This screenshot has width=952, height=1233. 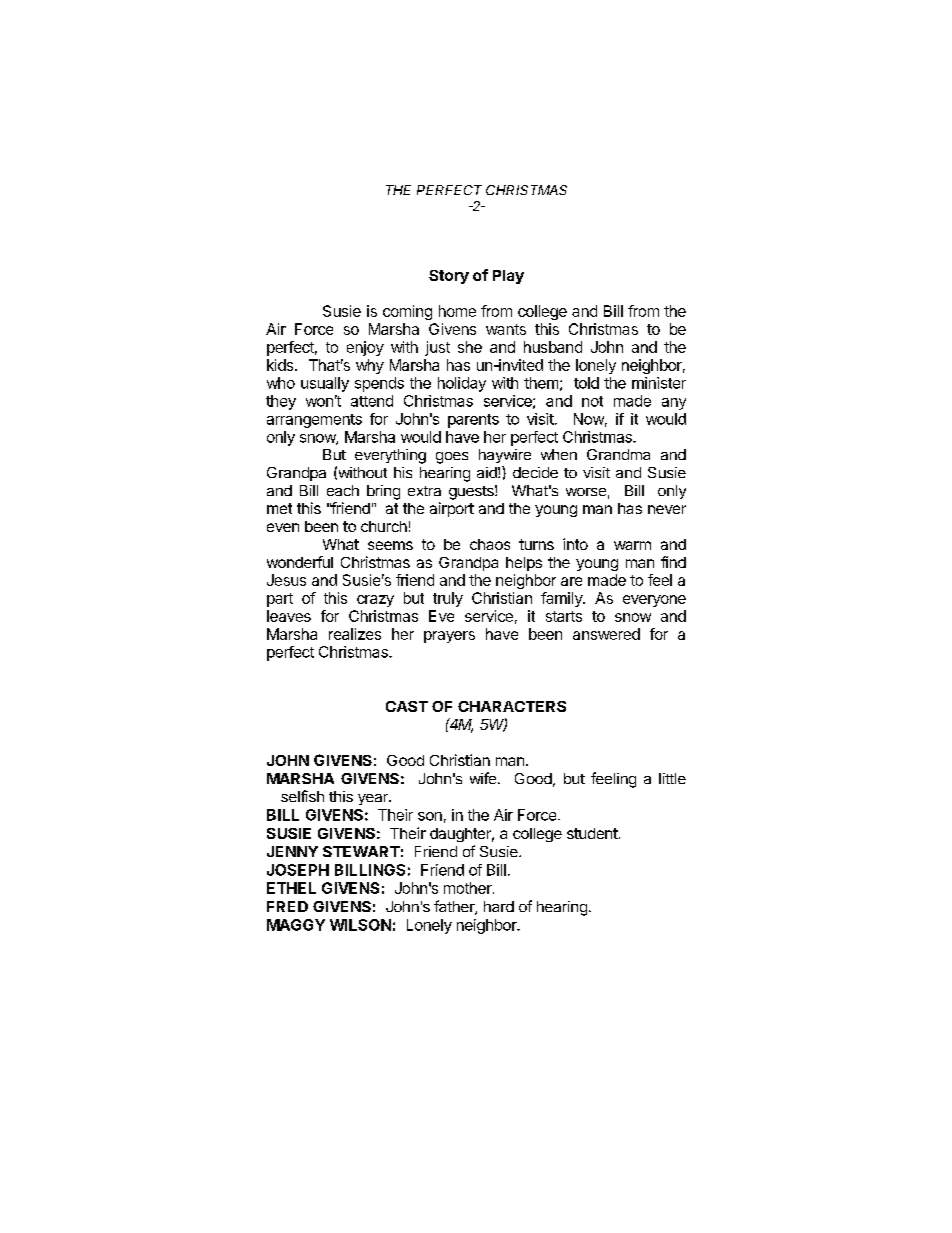 What do you see at coordinates (289, 616) in the screenshot?
I see `leaves` at bounding box center [289, 616].
